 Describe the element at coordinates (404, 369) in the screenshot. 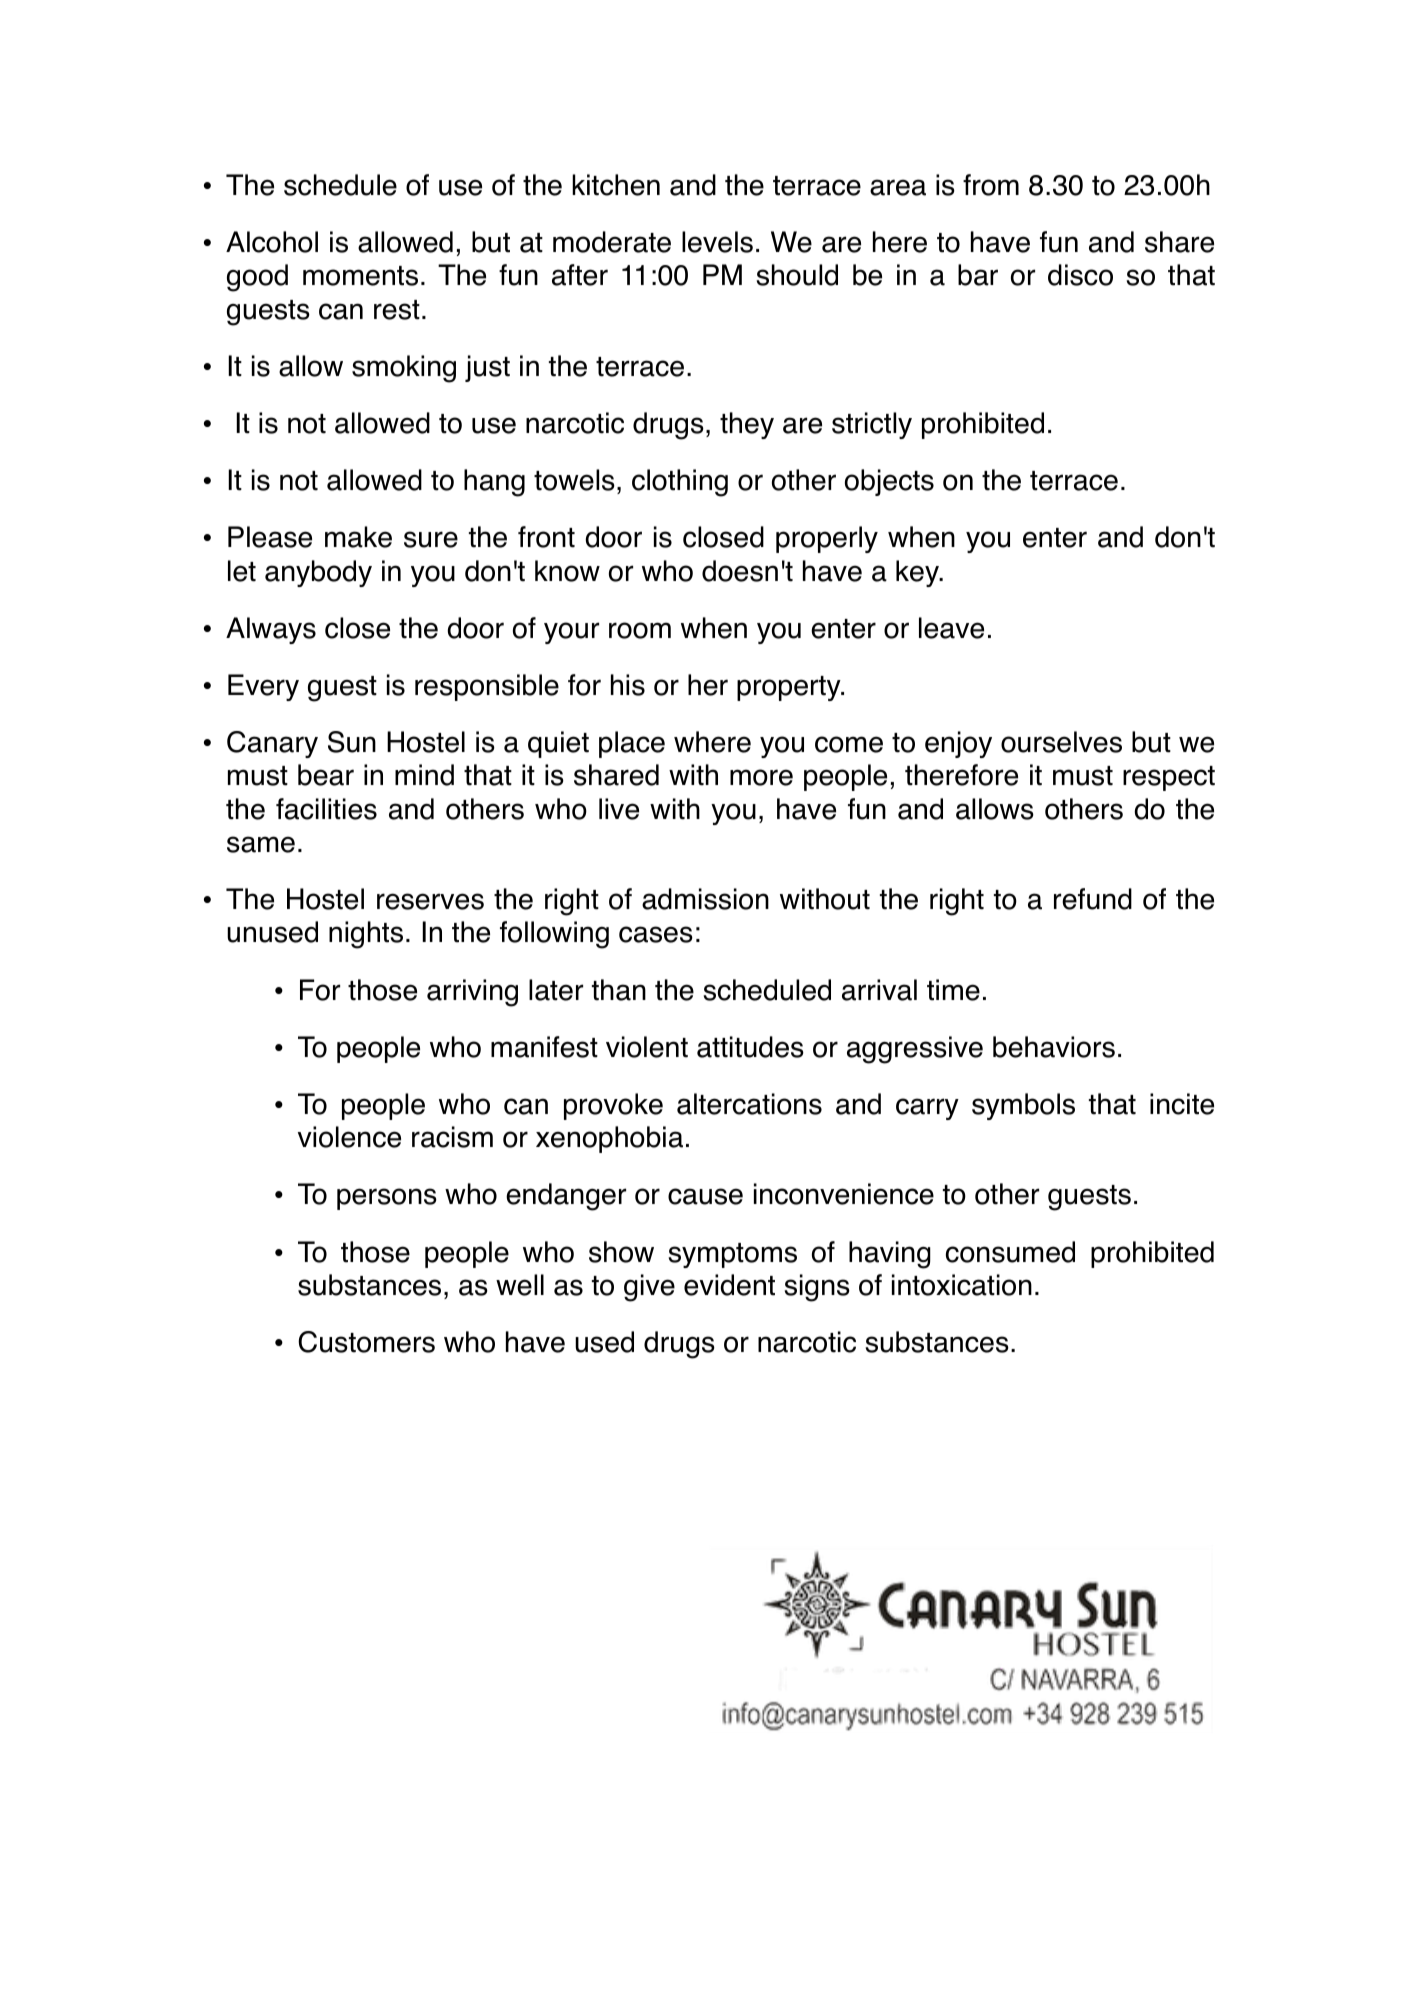

I see `smoking` at that location.
